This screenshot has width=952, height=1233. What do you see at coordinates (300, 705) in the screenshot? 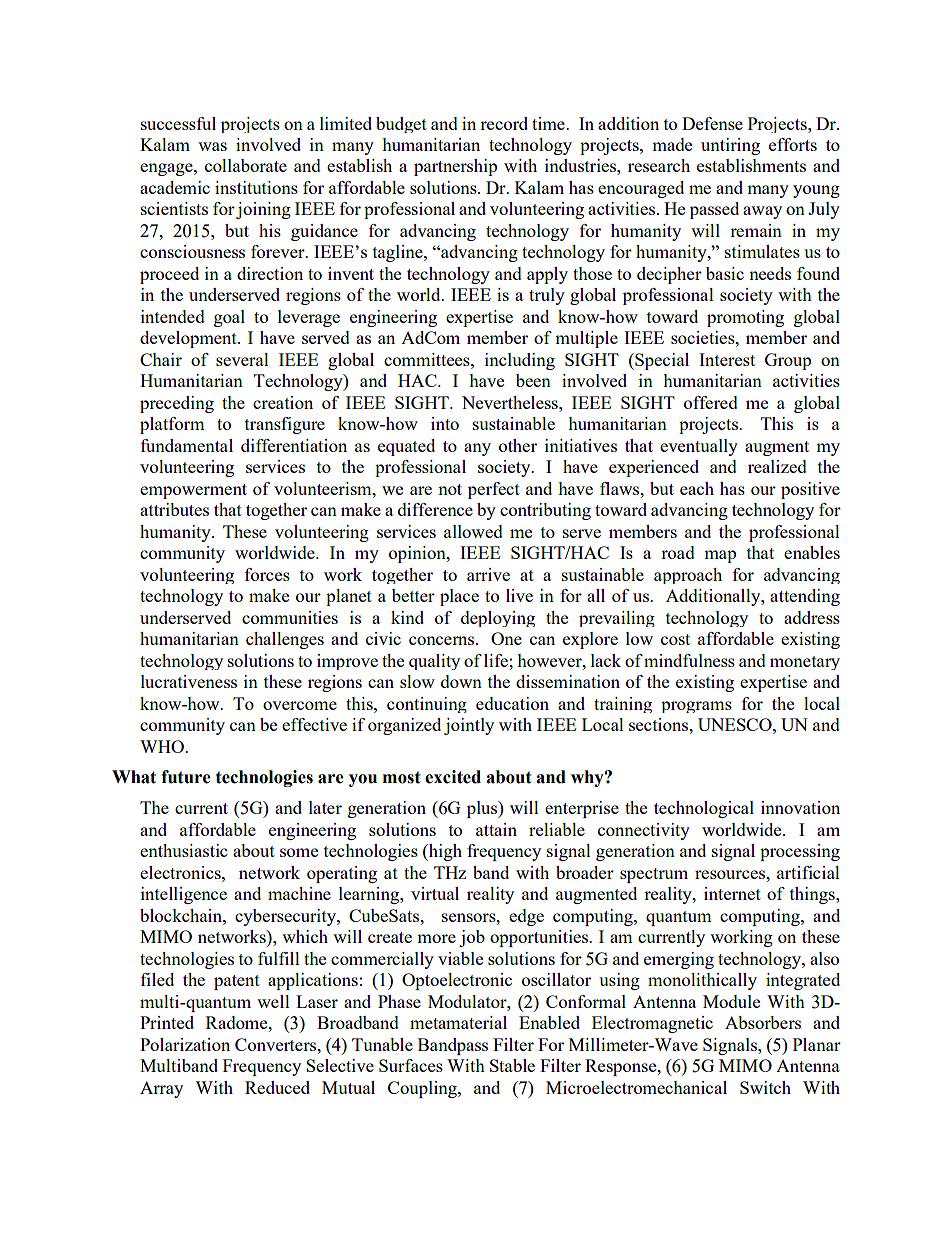
I see `overcome` at bounding box center [300, 705].
